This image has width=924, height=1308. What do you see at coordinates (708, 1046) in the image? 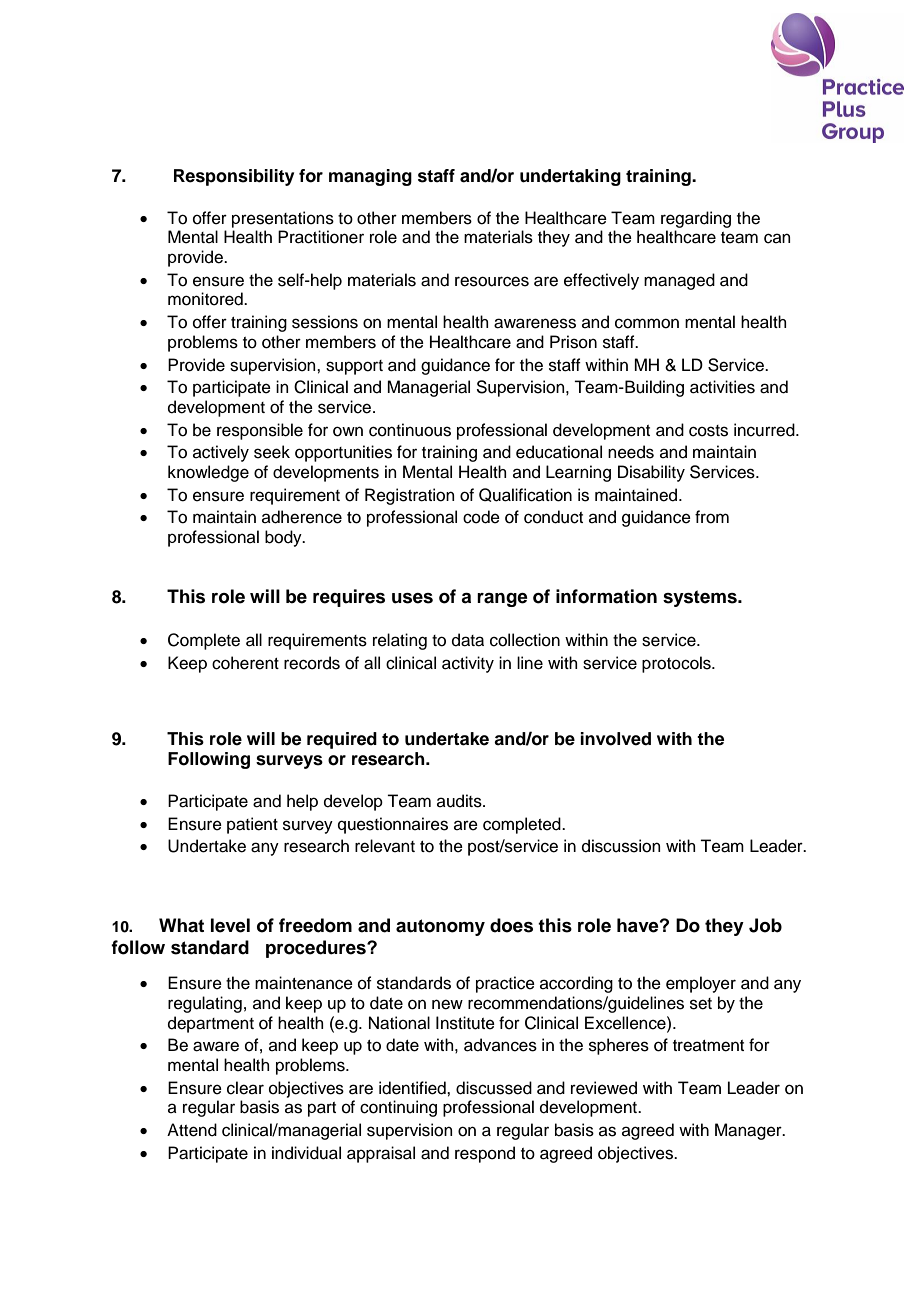
I see `treatment` at bounding box center [708, 1046].
